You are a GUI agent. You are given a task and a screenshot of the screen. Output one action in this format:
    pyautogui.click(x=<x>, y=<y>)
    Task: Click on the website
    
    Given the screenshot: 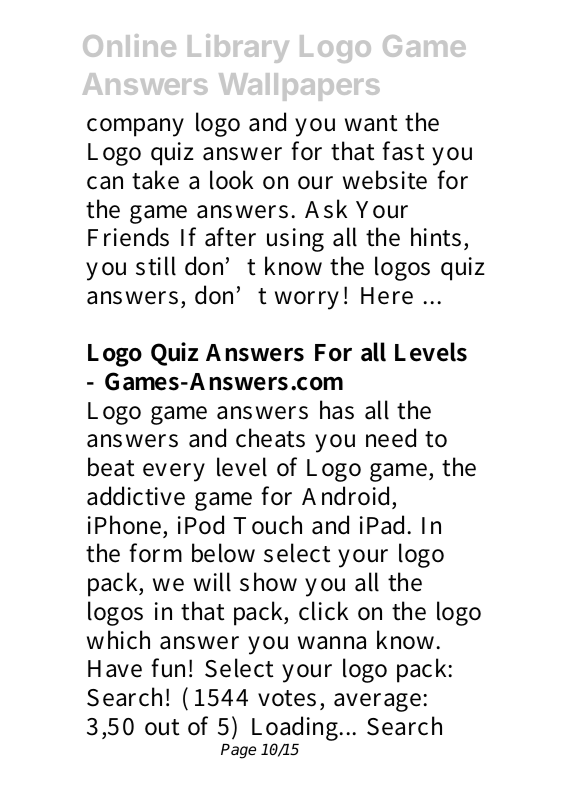 What is the action you would take?
    pyautogui.click(x=385, y=180)
